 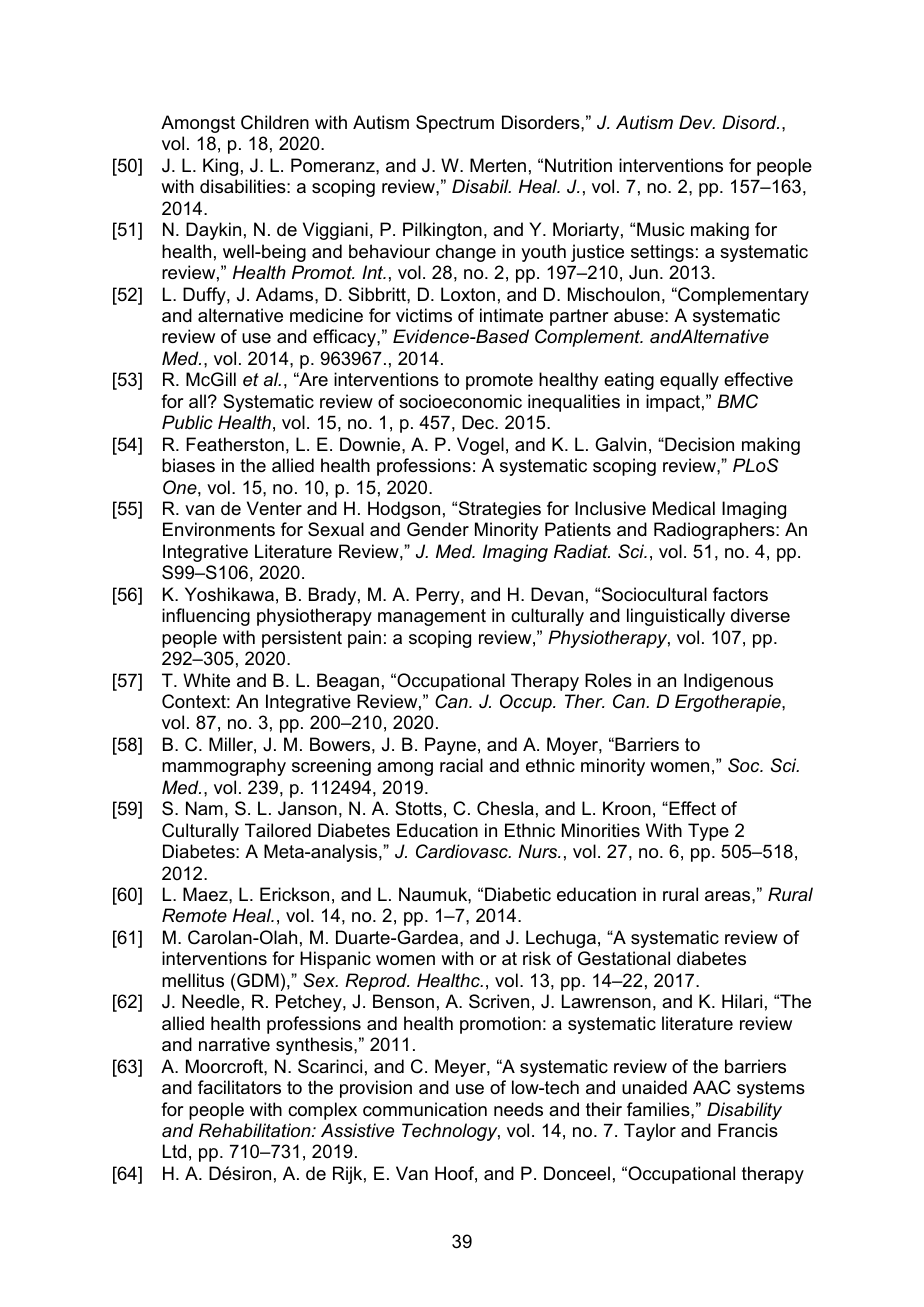 I want to click on management, so click(x=432, y=617).
